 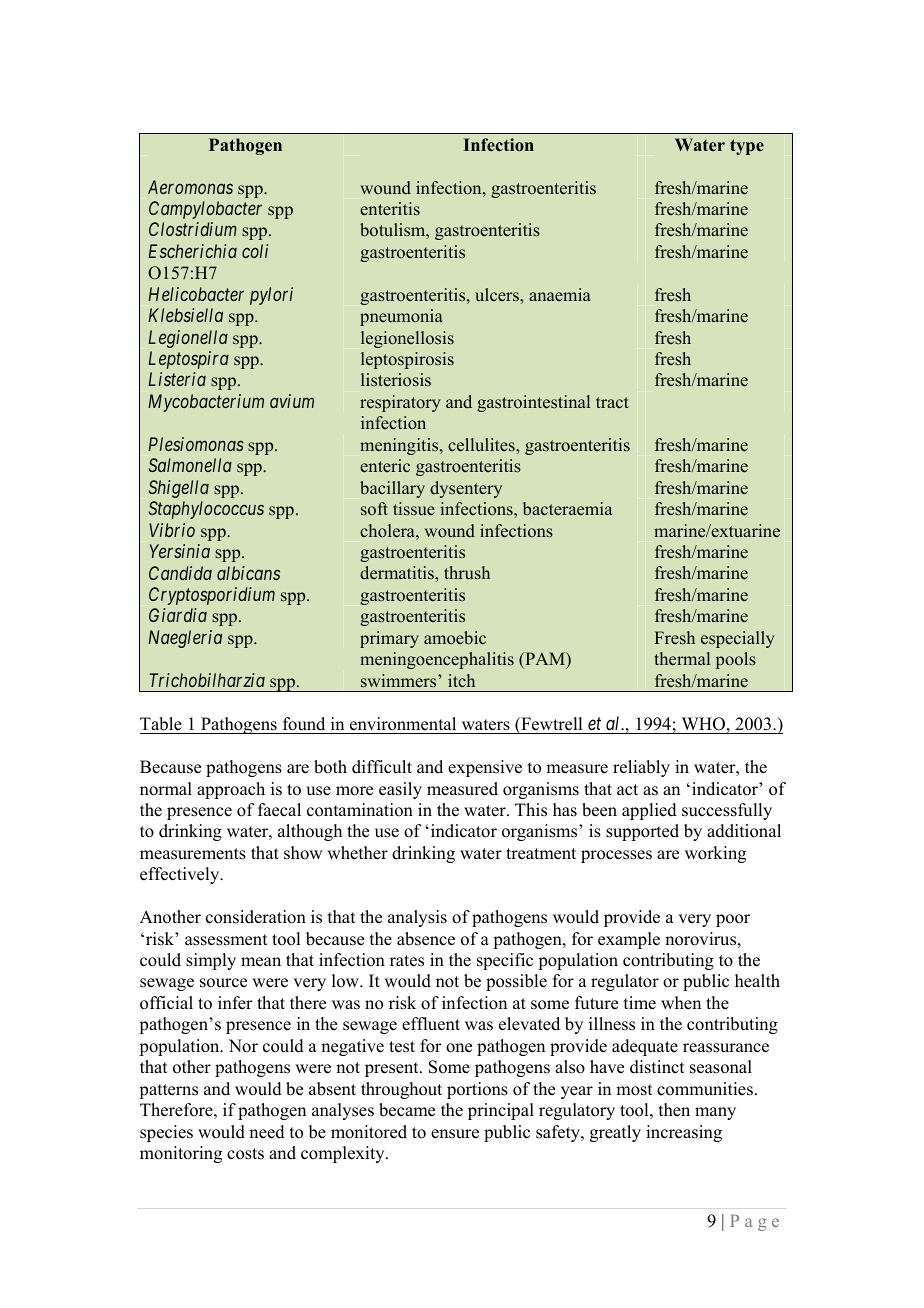 What do you see at coordinates (461, 680) in the document?
I see `itch` at bounding box center [461, 680].
